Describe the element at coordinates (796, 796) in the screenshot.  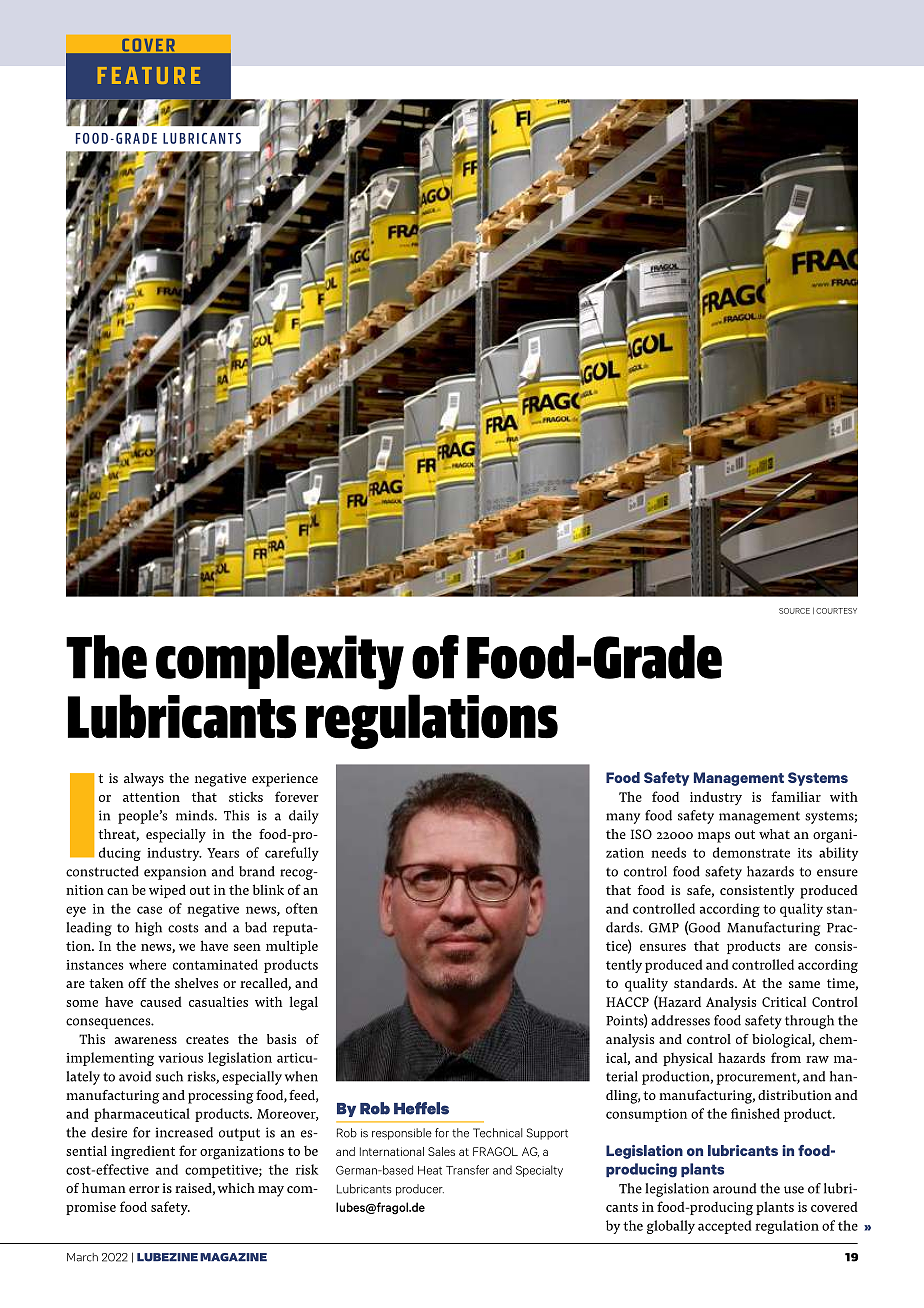
I see `familiar` at that location.
